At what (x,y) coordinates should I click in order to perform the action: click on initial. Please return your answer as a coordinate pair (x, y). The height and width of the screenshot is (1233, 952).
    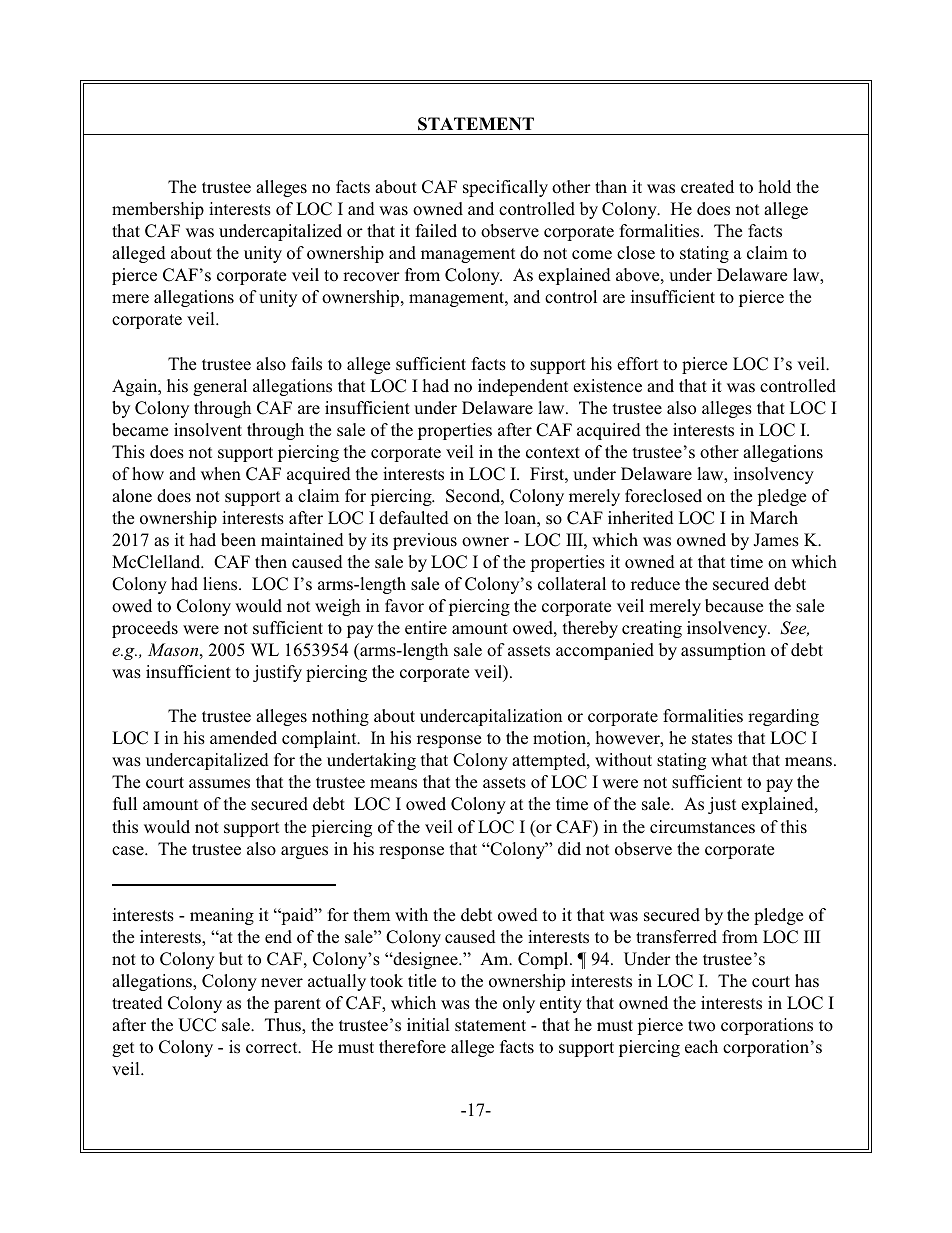
    Looking at the image, I should click on (428, 1024).
